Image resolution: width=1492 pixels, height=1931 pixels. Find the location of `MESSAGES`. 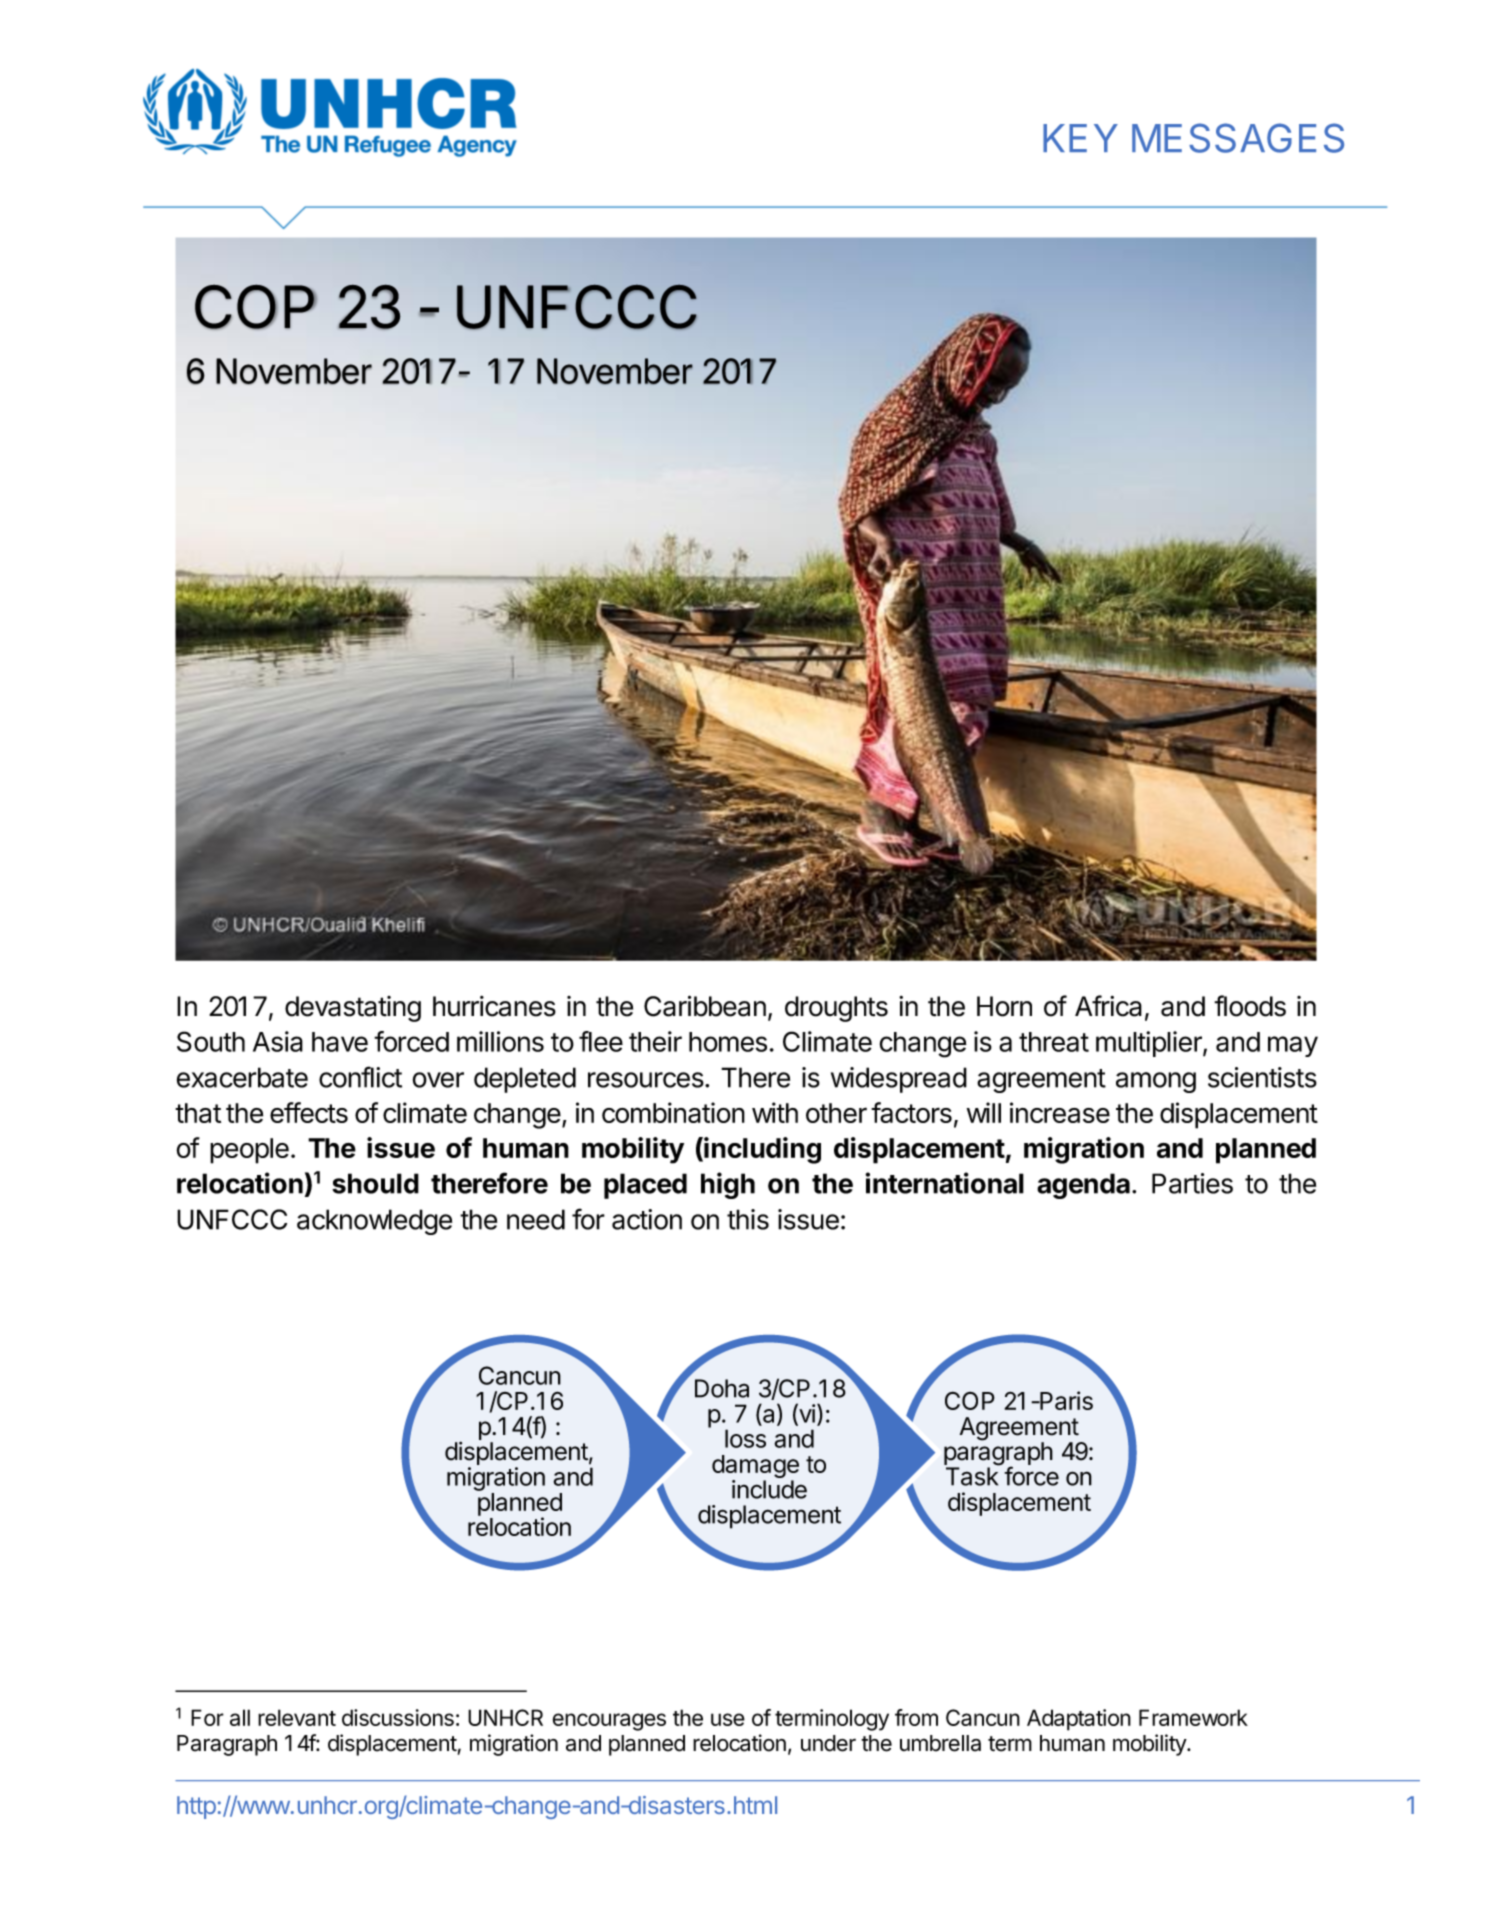

MESSAGES is located at coordinates (1238, 138).
